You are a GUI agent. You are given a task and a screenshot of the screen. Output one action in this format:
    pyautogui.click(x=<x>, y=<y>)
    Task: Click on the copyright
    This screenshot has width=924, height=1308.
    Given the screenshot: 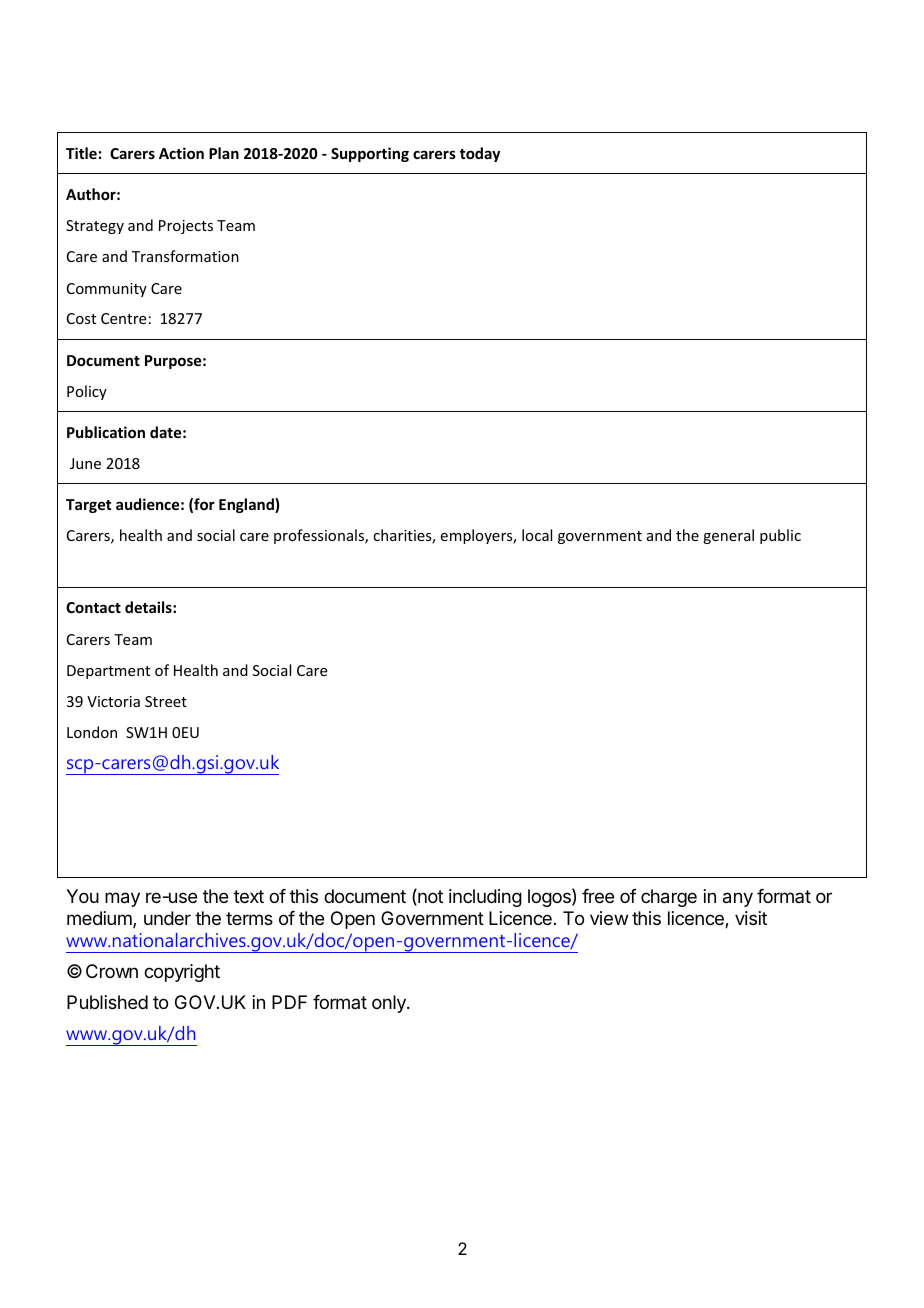 What is the action you would take?
    pyautogui.click(x=182, y=973)
